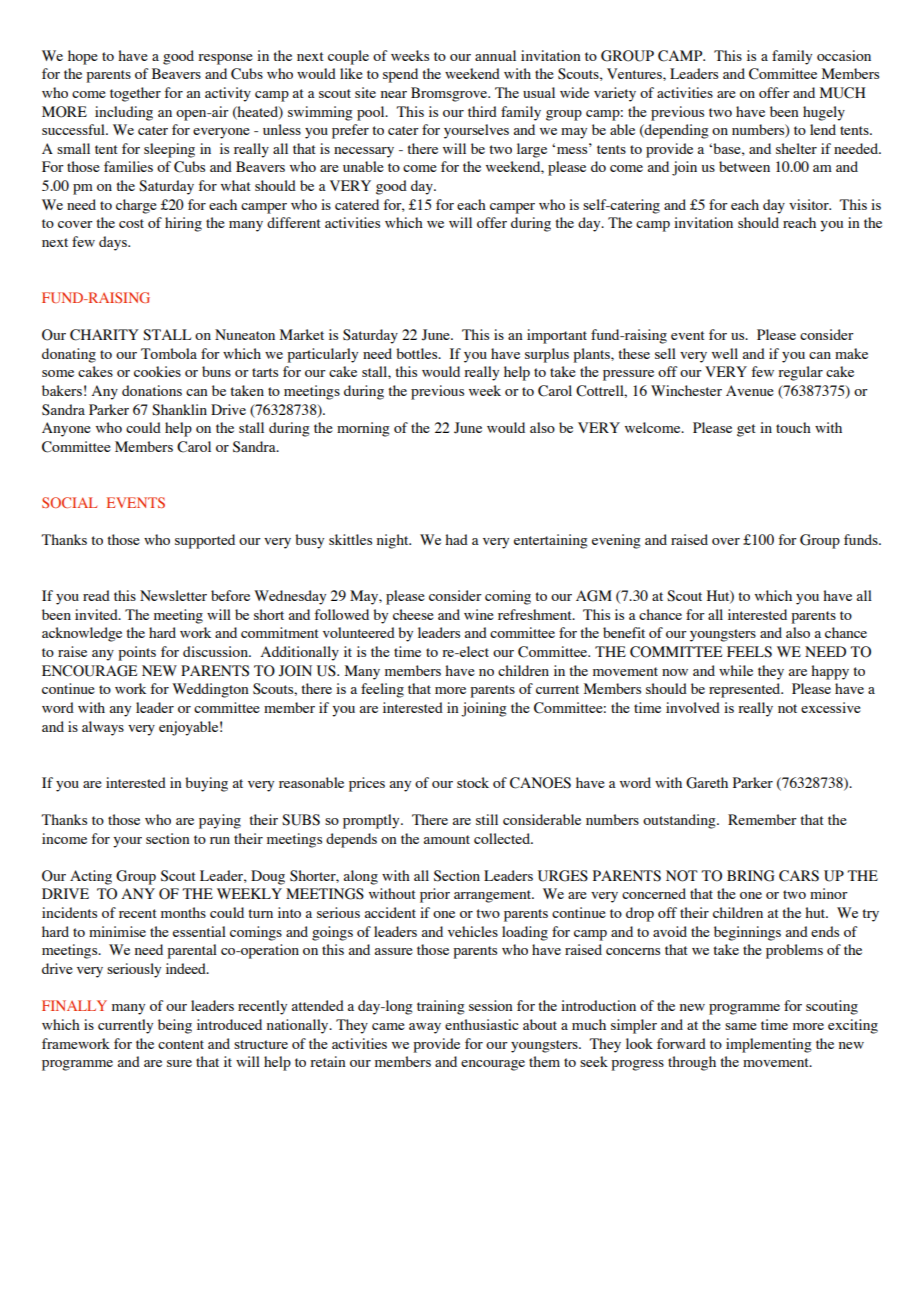 This screenshot has width=924, height=1308. Describe the element at coordinates (175, 1026) in the screenshot. I see `being` at that location.
